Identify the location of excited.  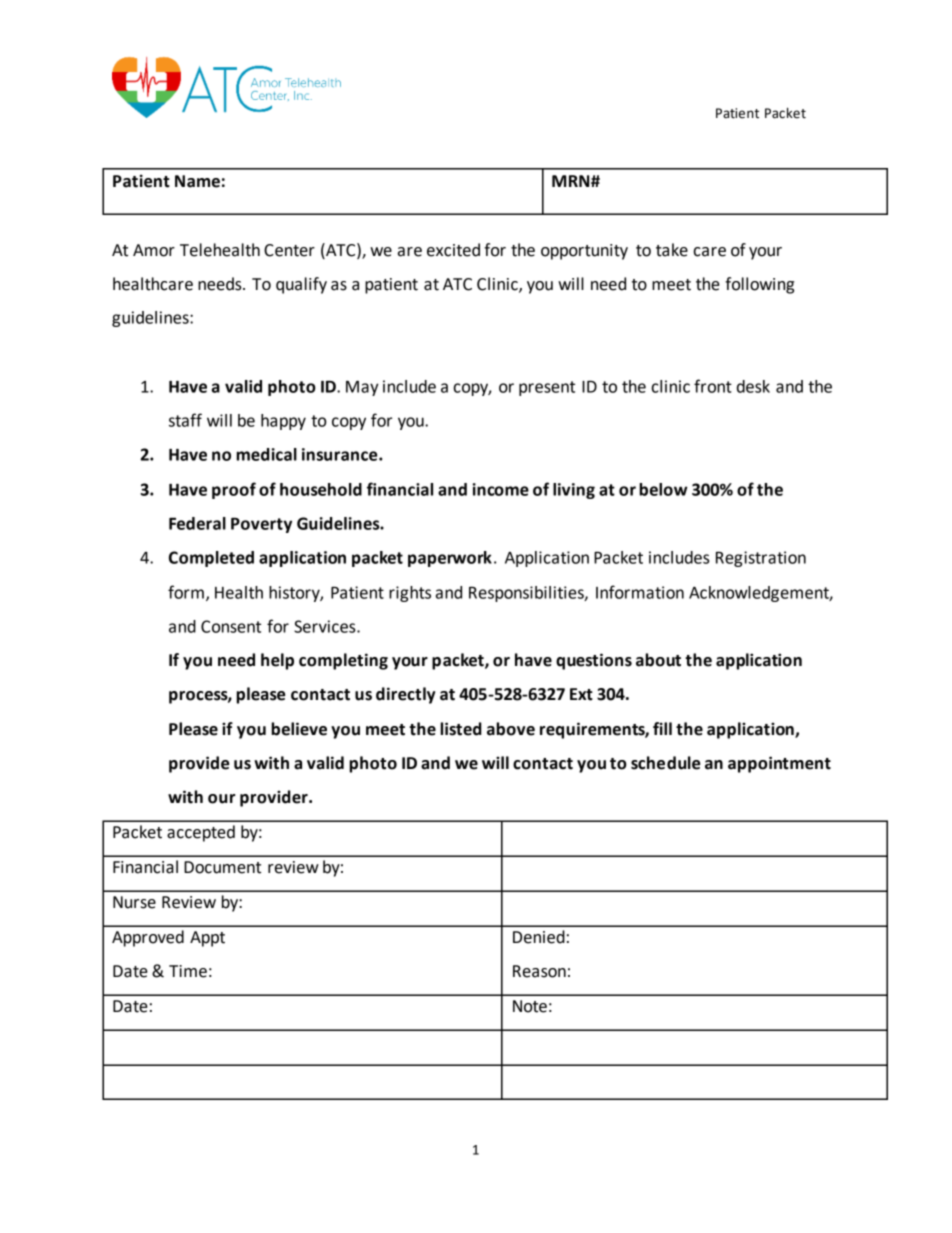
(453, 250).
